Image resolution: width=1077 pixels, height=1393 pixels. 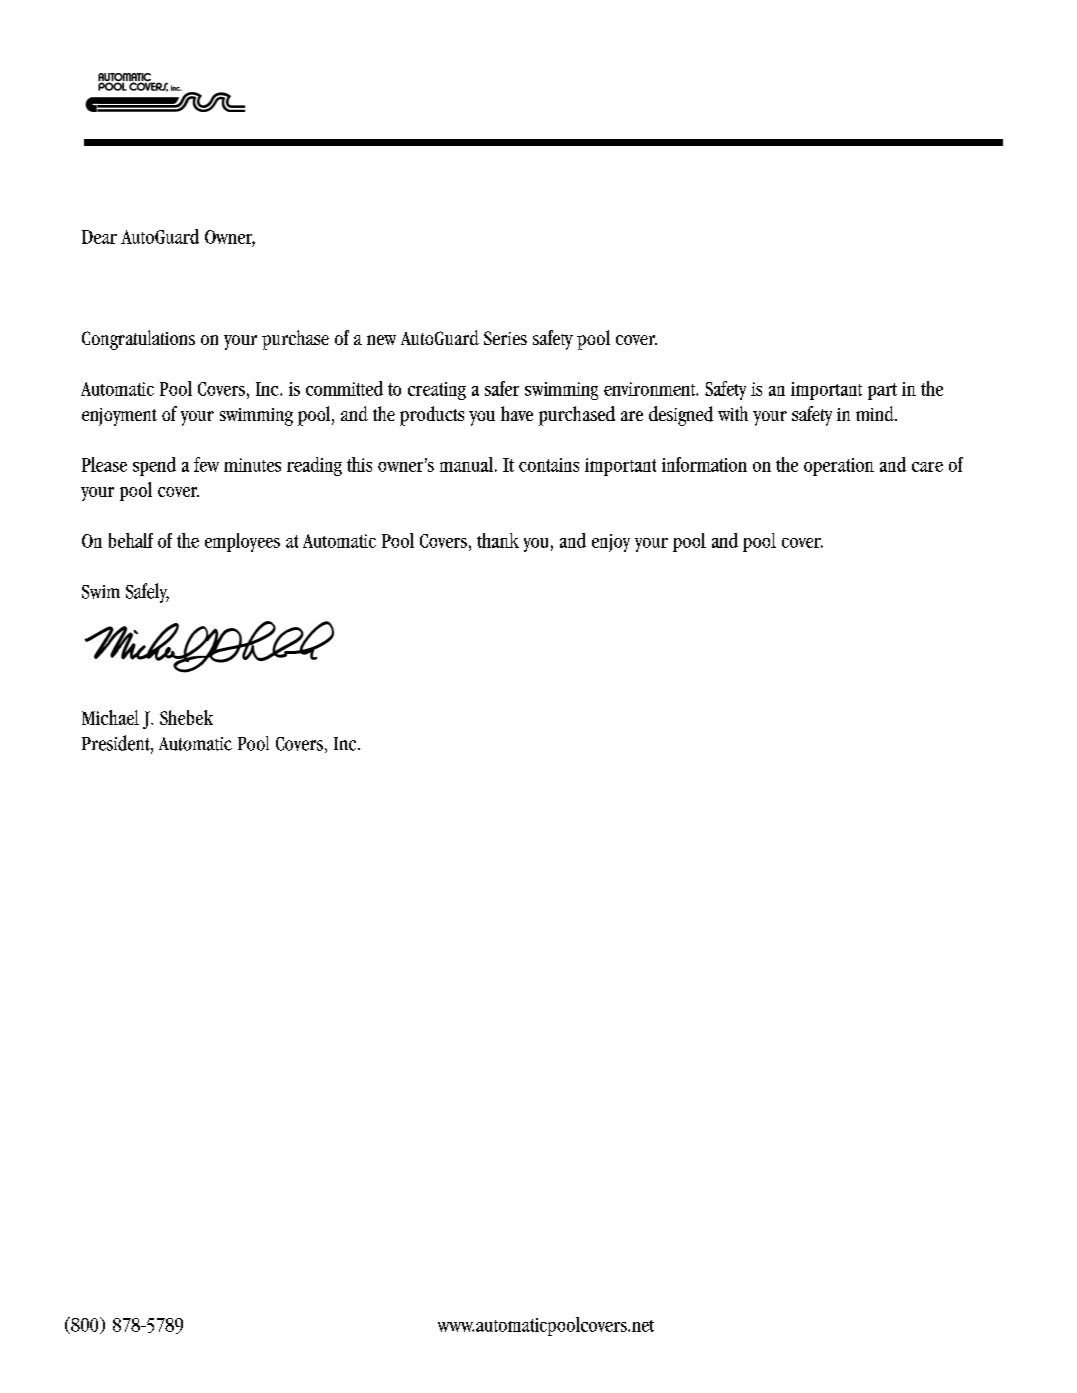 What do you see at coordinates (839, 467) in the document?
I see `operation` at bounding box center [839, 467].
